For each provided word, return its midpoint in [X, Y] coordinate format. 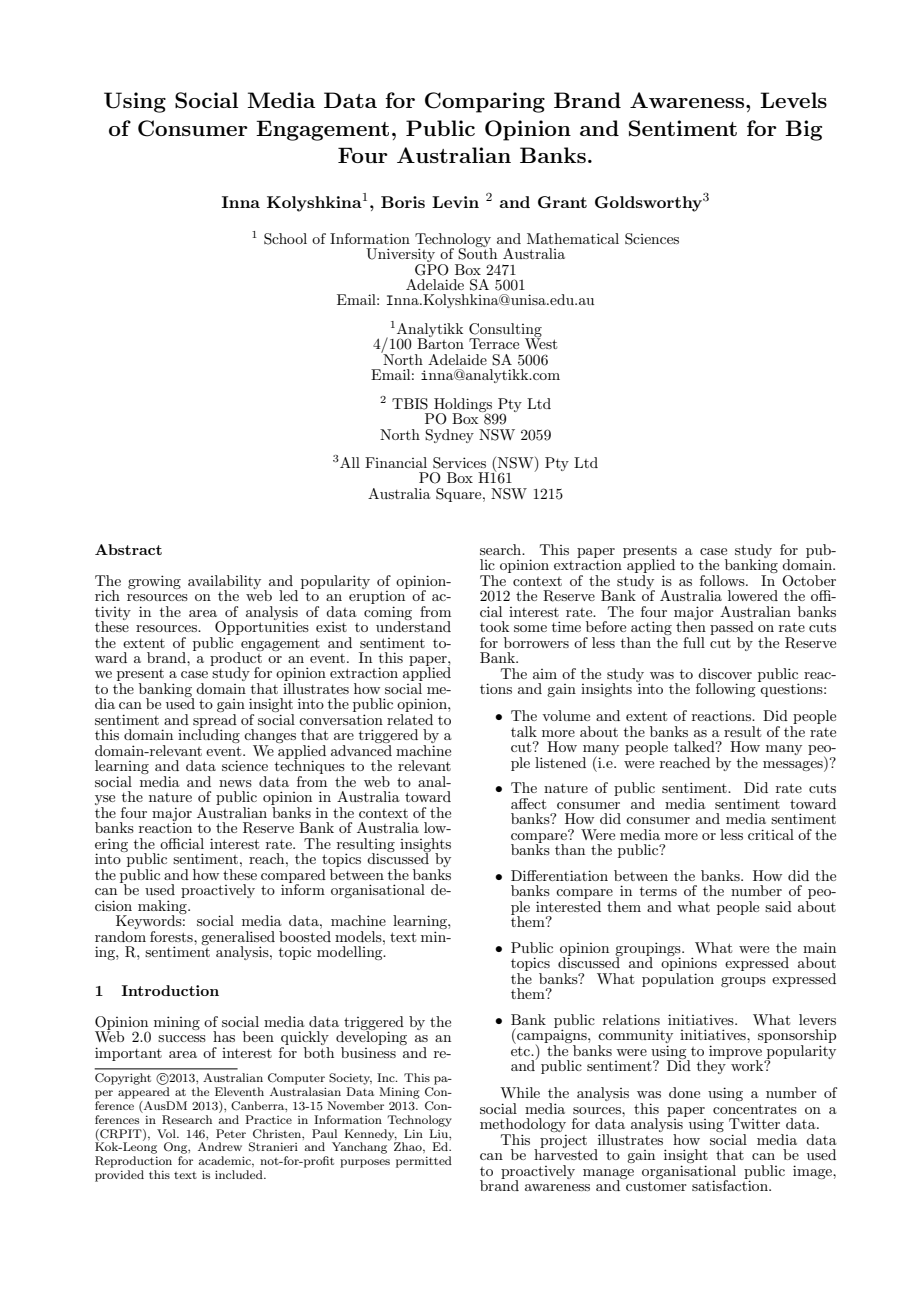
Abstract [128, 549]
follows [723, 580]
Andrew [220, 1146]
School [285, 239]
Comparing [485, 102]
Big [803, 130]
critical [771, 834]
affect [528, 803]
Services [459, 463]
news [235, 783]
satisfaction [731, 1184]
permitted [424, 1162]
